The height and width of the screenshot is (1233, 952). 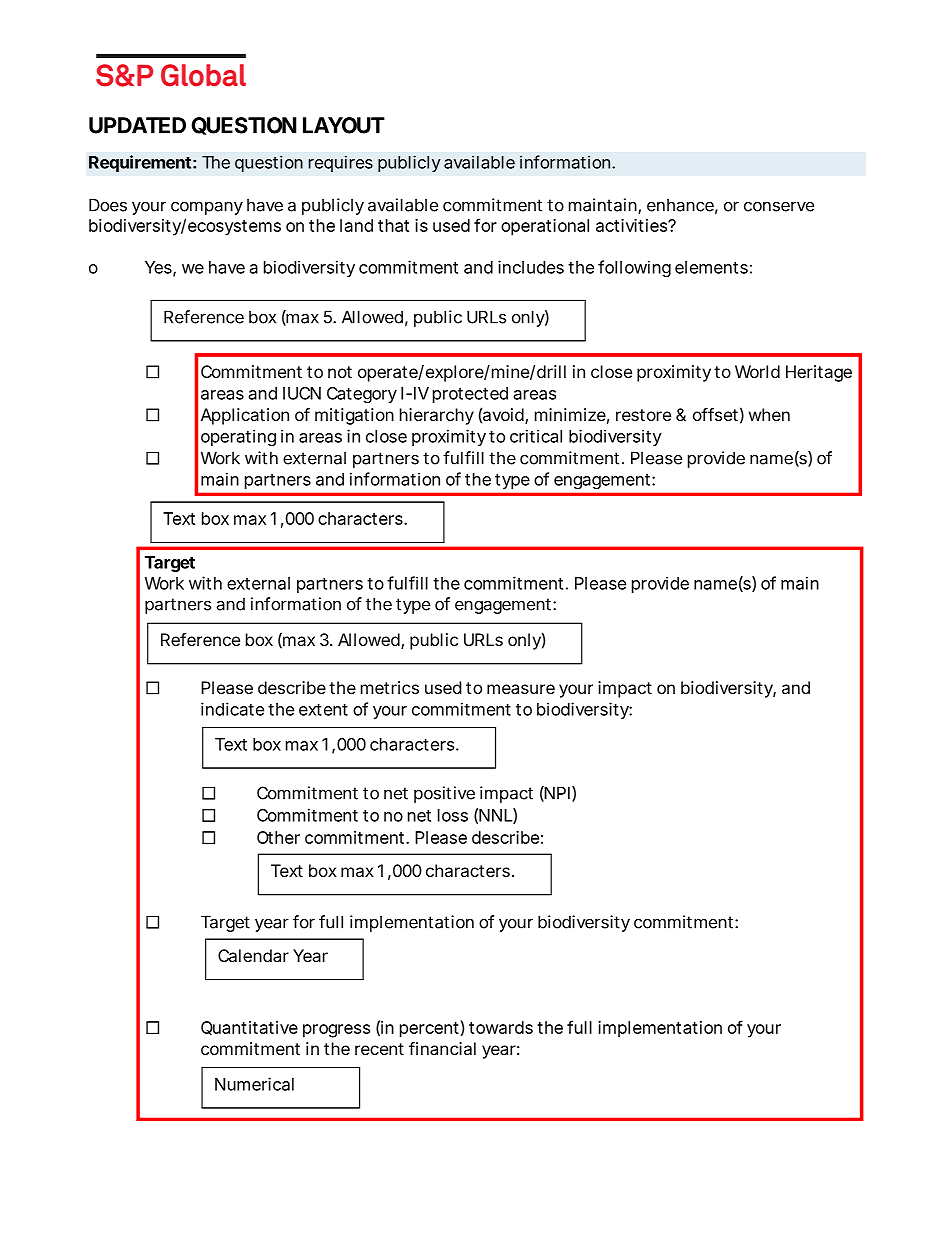 I want to click on Requirement, so click(x=140, y=163).
